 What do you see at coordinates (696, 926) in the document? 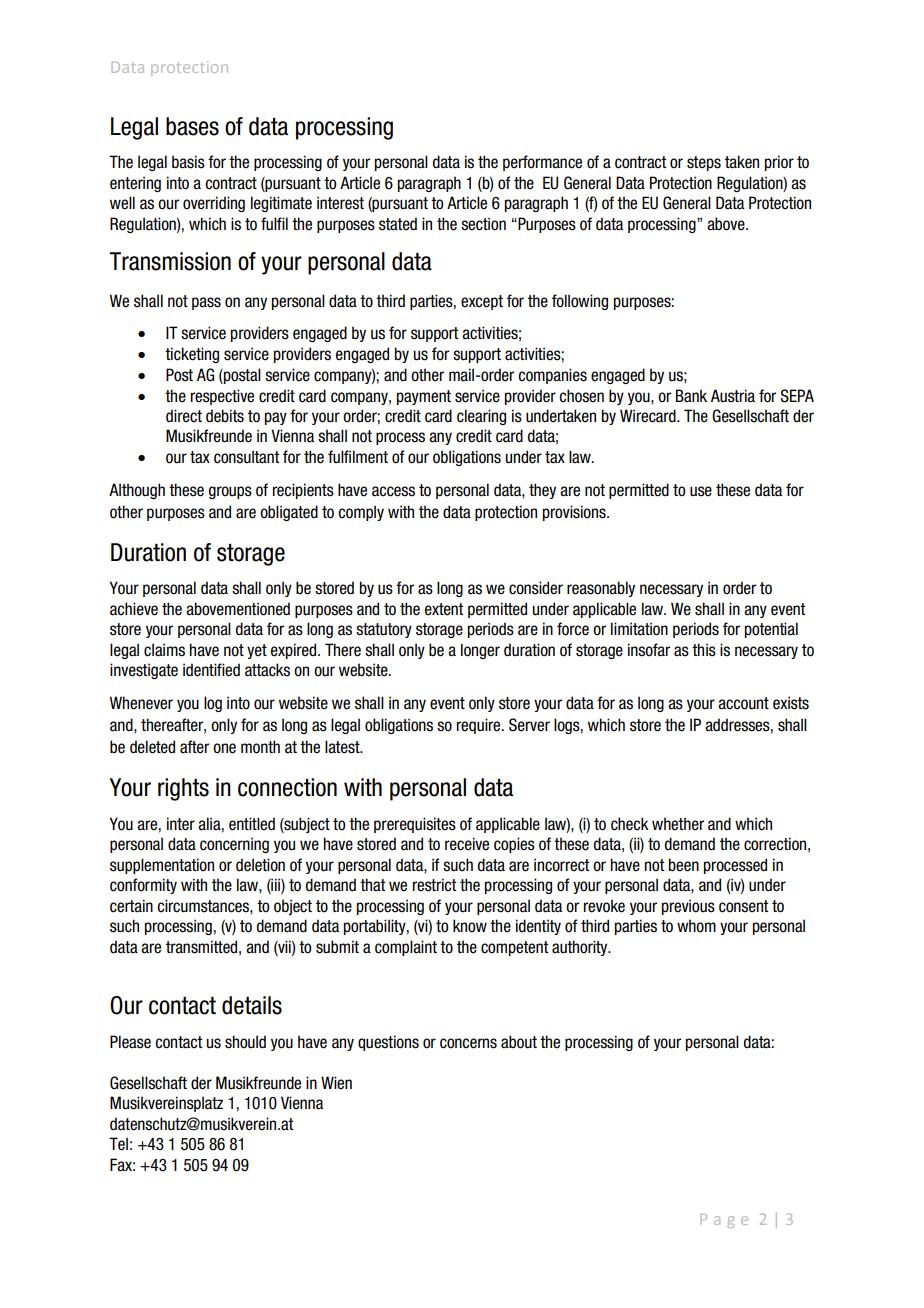
I see `whom` at bounding box center [696, 926].
